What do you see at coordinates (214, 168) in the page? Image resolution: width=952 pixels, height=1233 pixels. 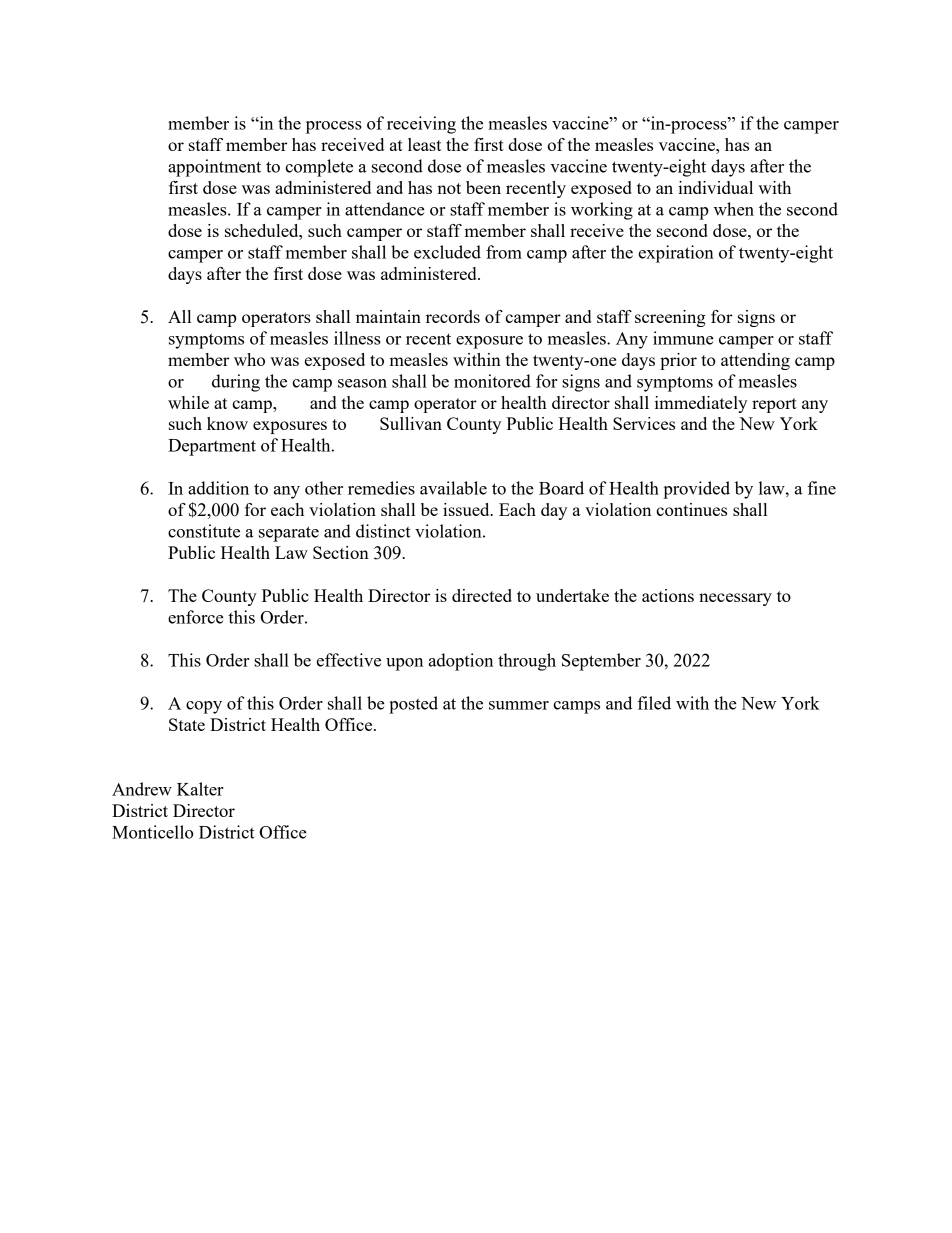 I see `appointment` at bounding box center [214, 168].
